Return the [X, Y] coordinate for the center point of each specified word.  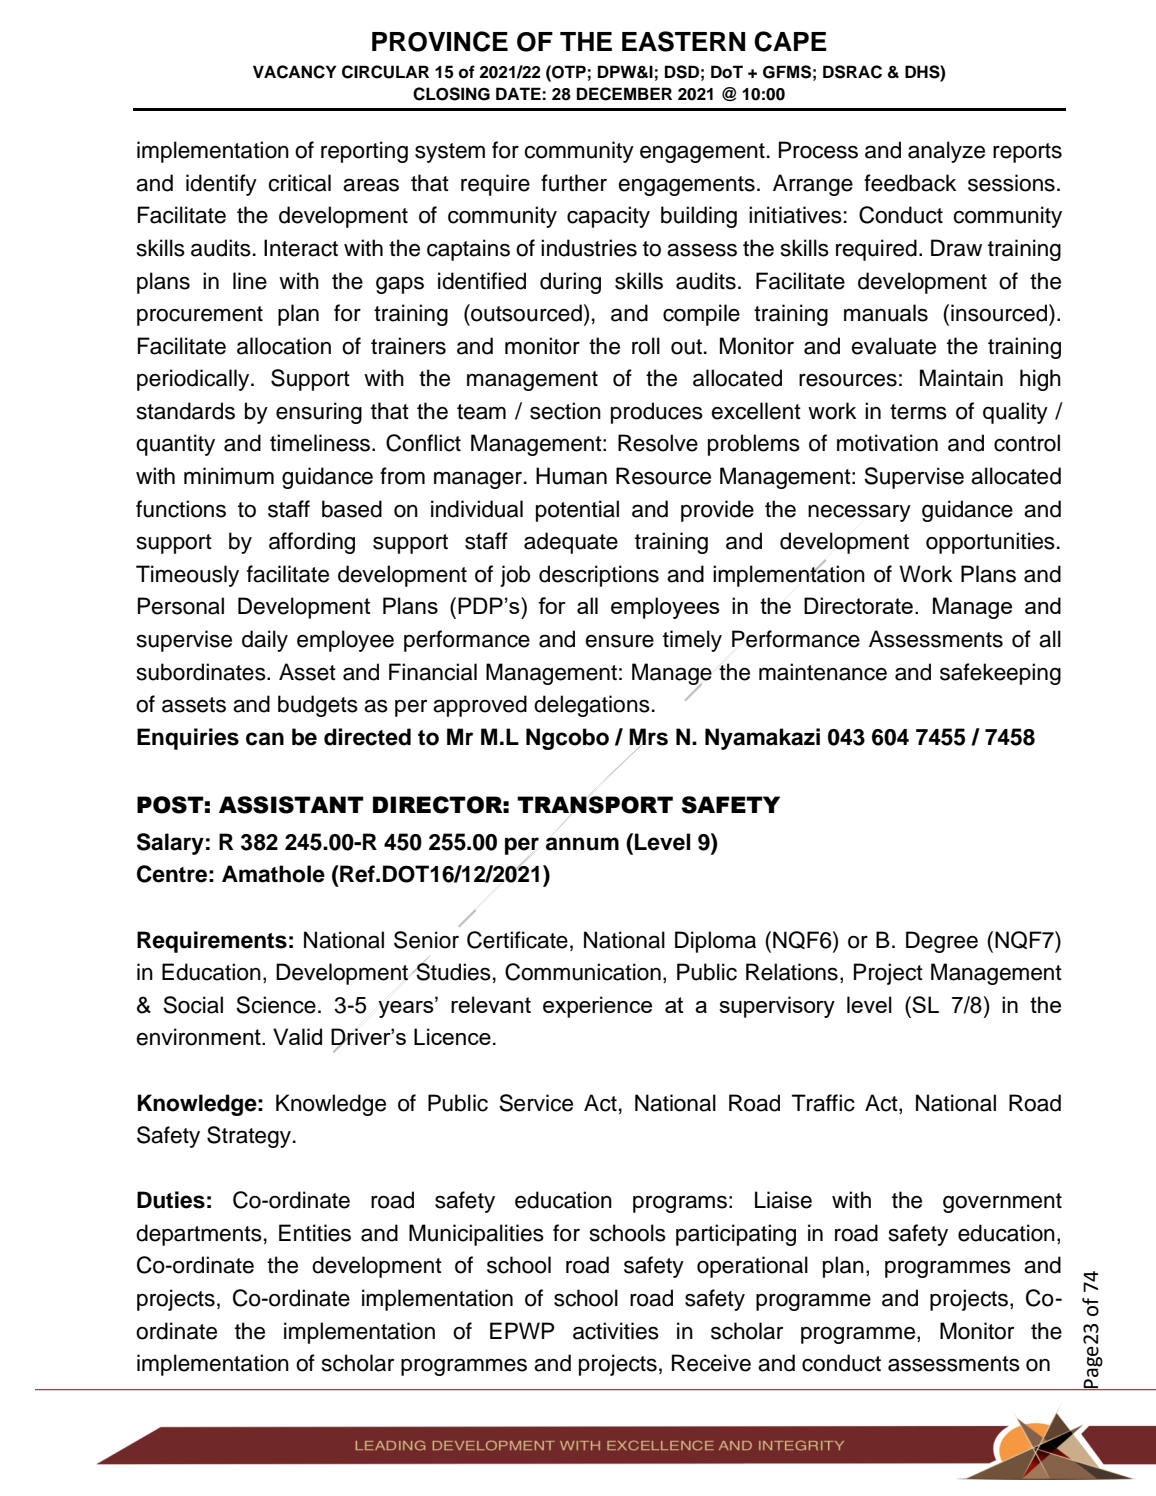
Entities [315, 1233]
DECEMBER [624, 94]
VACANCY [294, 72]
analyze [946, 152]
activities [616, 1331]
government [1002, 1203]
